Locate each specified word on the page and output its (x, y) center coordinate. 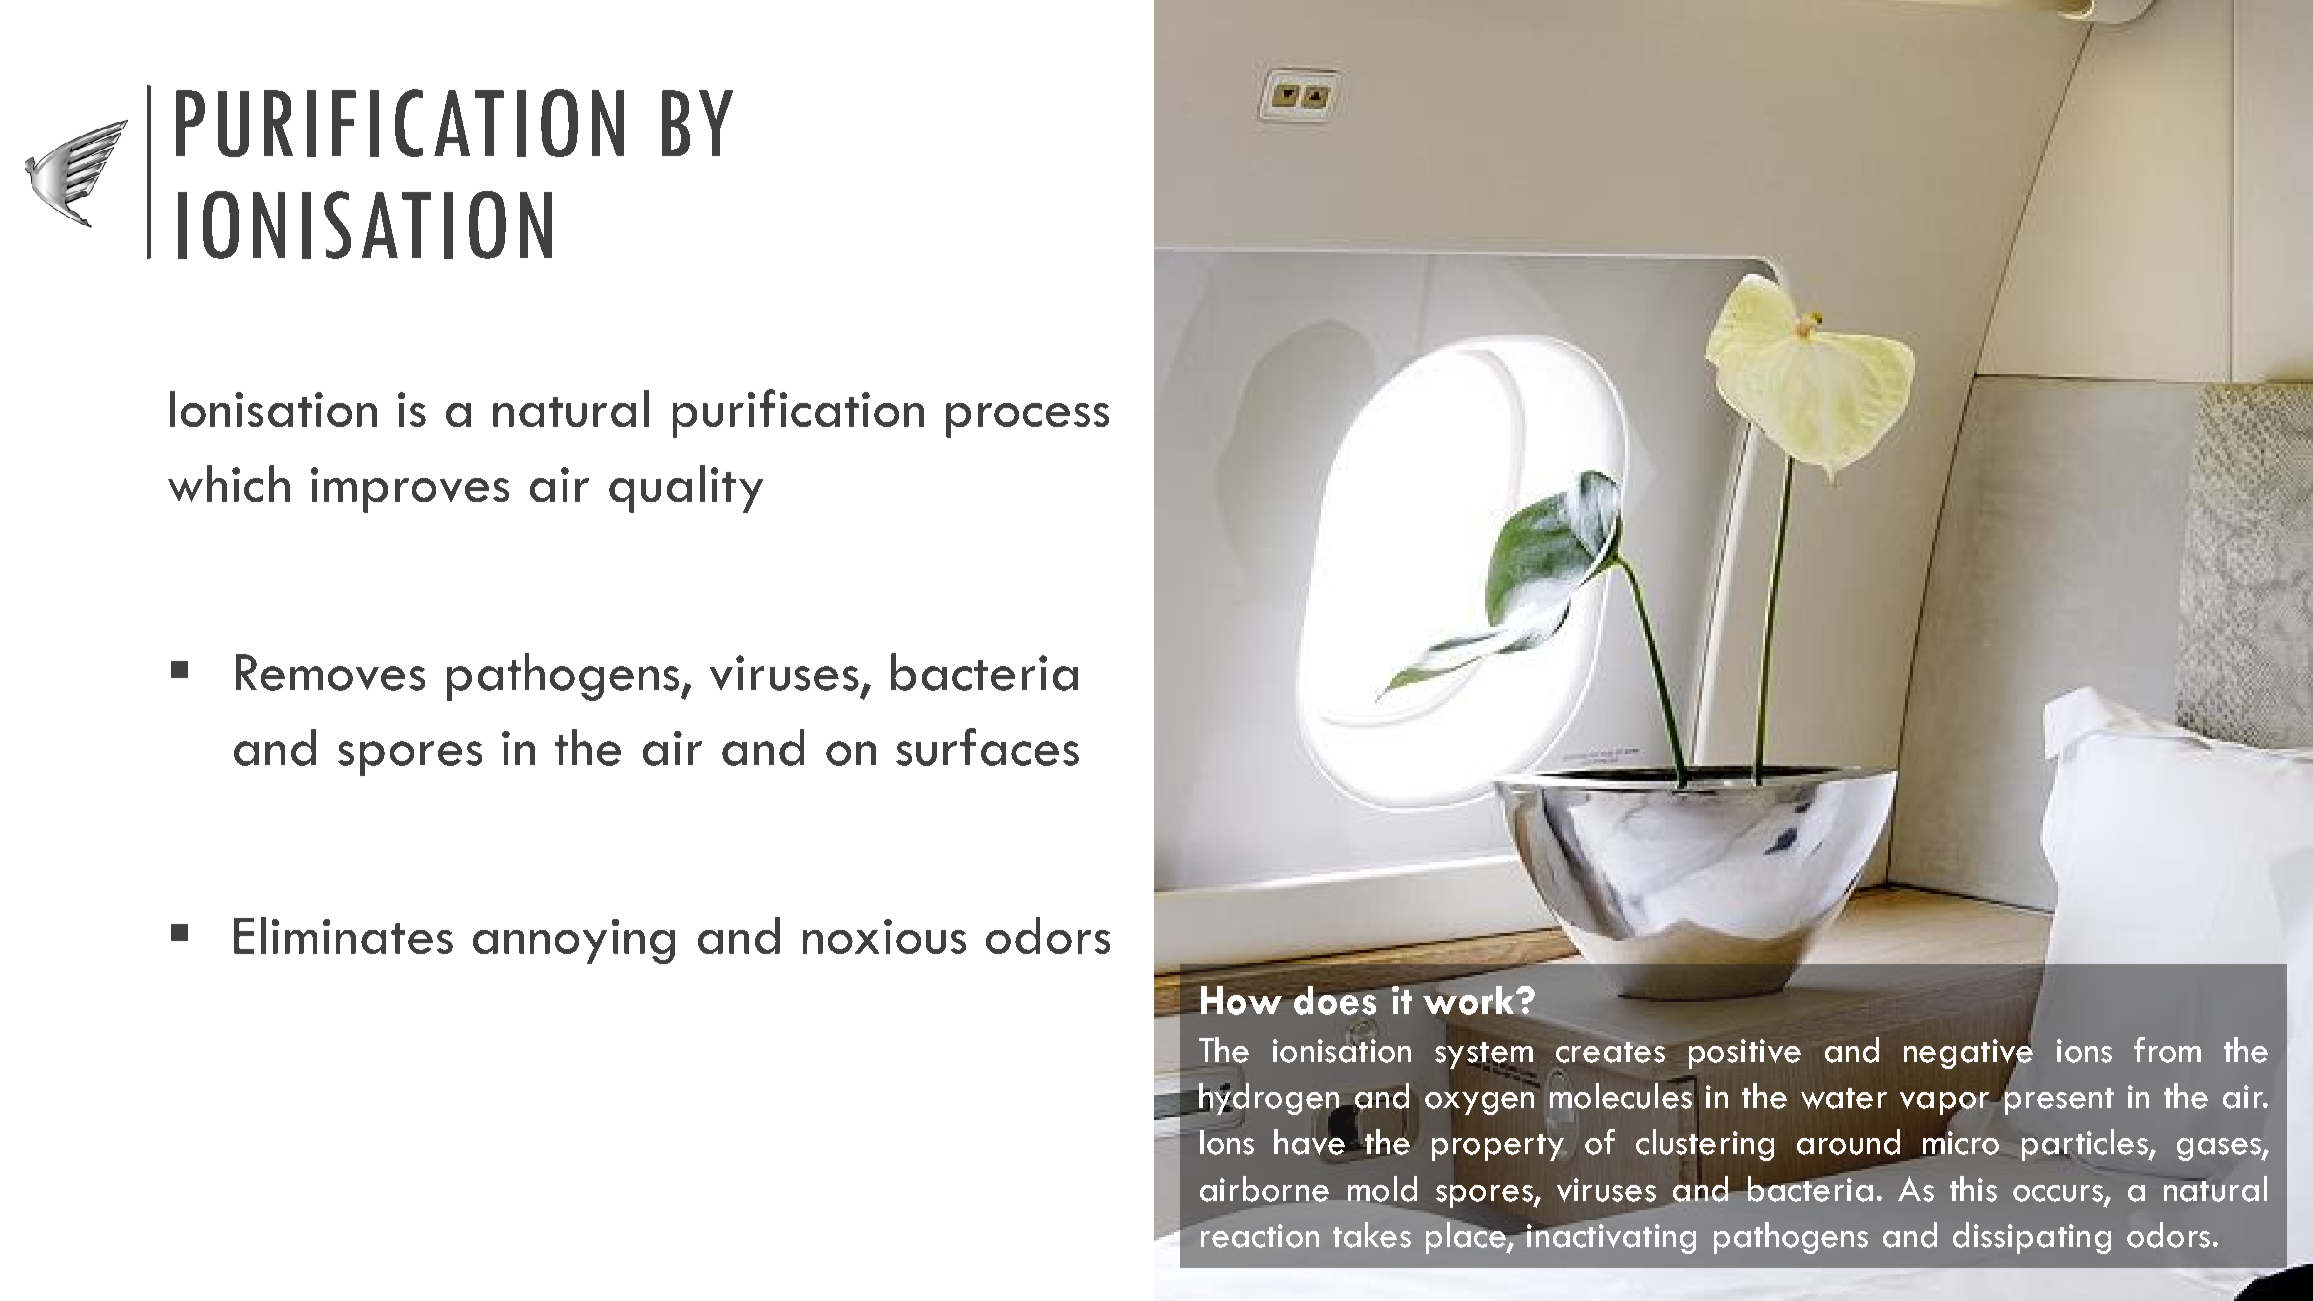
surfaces (987, 747)
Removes (330, 672)
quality (686, 489)
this (1973, 1189)
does (1335, 1000)
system (1484, 1055)
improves (410, 490)
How (1241, 1000)
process (1027, 420)
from (2167, 1050)
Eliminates (343, 935)
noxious (884, 936)
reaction (1258, 1234)
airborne (1264, 1189)
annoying (574, 941)
